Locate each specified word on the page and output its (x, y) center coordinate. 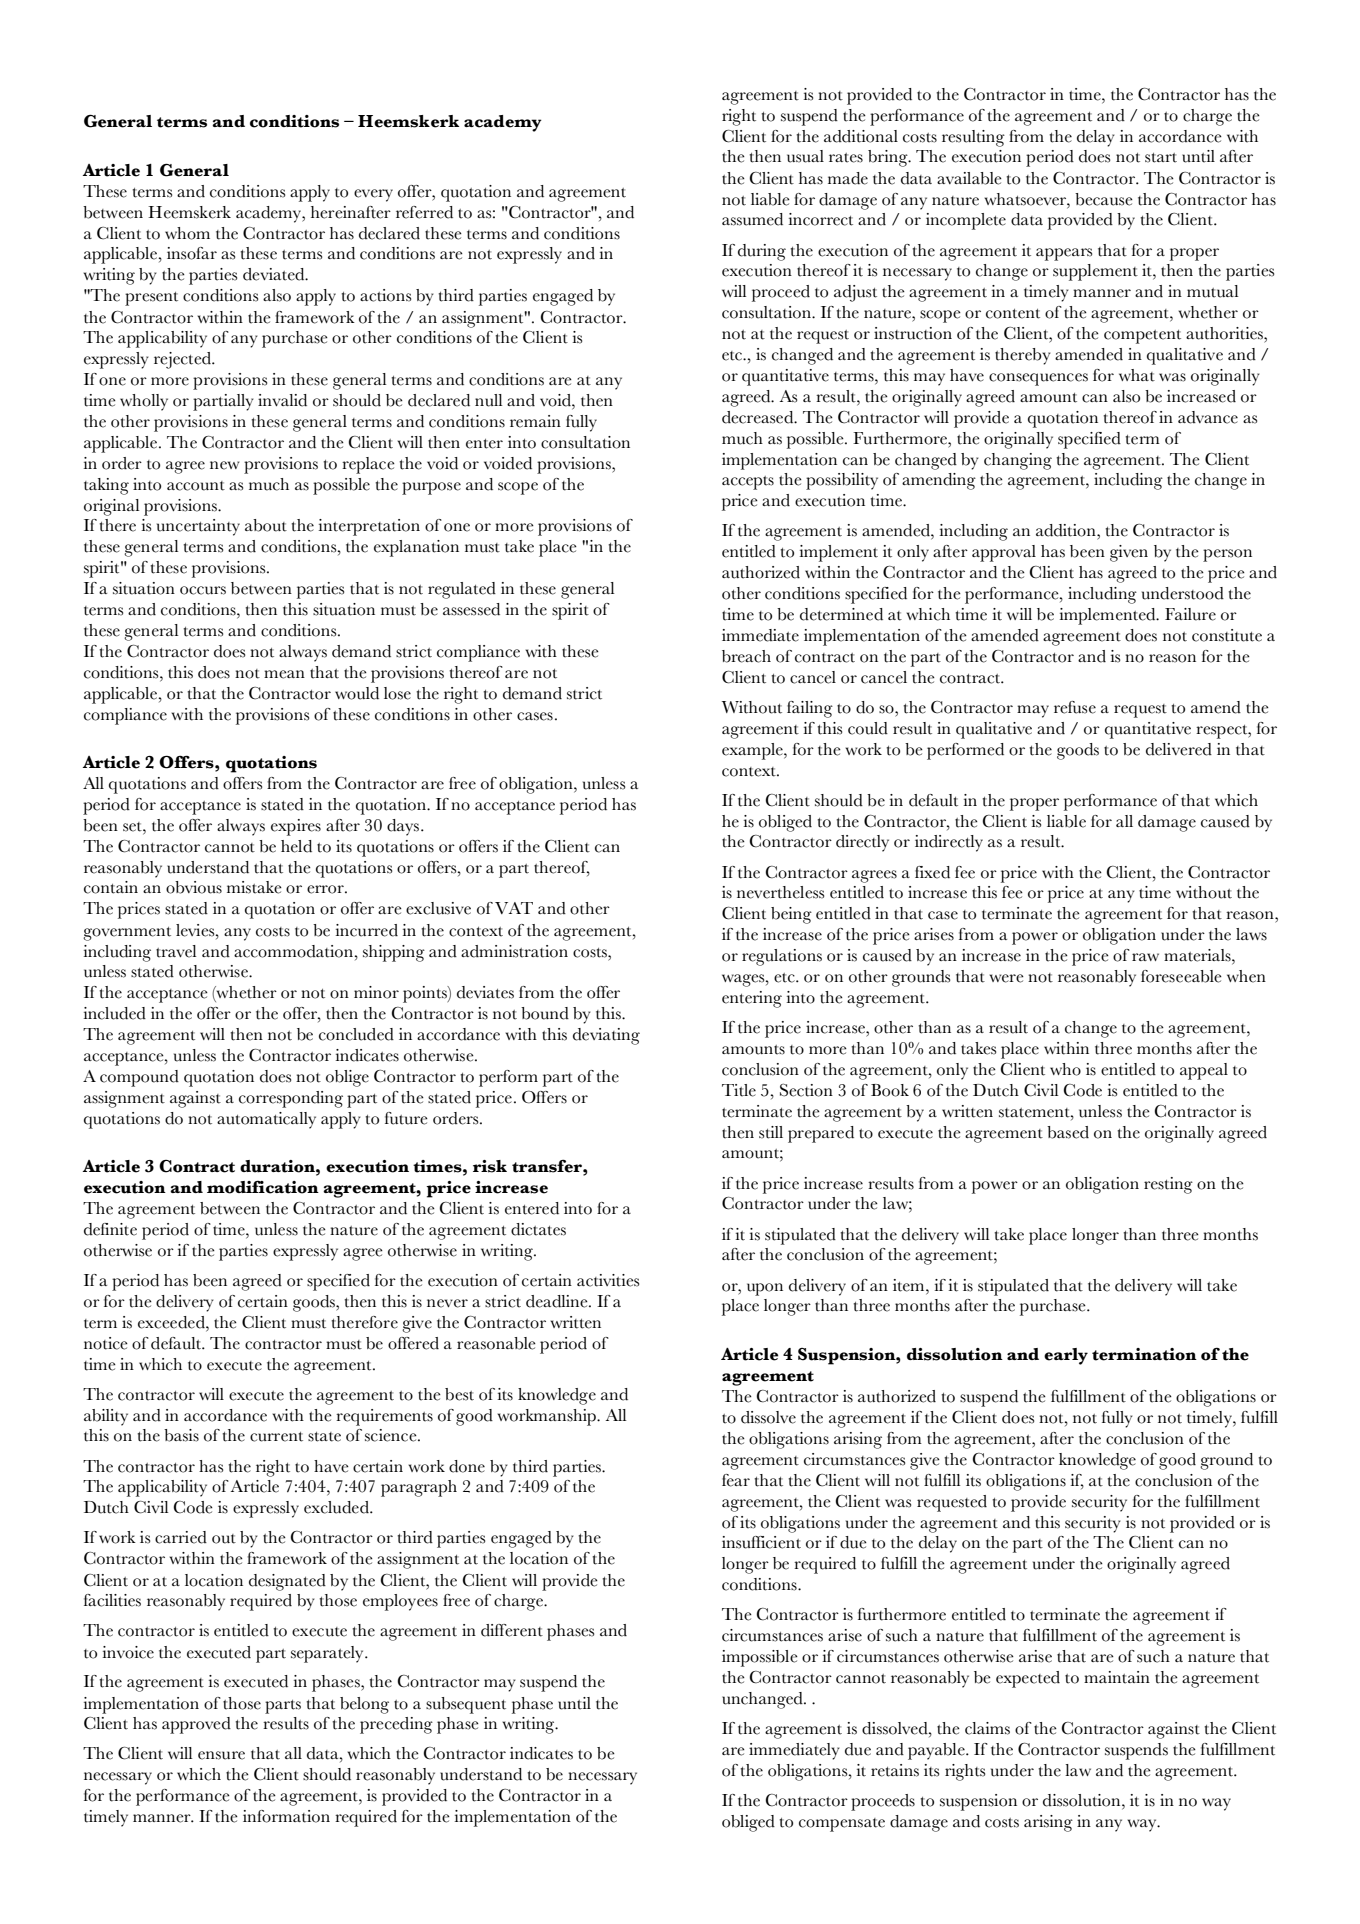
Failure (1190, 614)
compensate (842, 1825)
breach (746, 656)
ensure (221, 1755)
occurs (203, 590)
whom (187, 233)
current (276, 1437)
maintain (1117, 1677)
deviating (606, 1036)
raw (1145, 957)
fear (736, 1480)
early (1066, 1356)
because (1104, 199)
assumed (752, 219)
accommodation (295, 951)
